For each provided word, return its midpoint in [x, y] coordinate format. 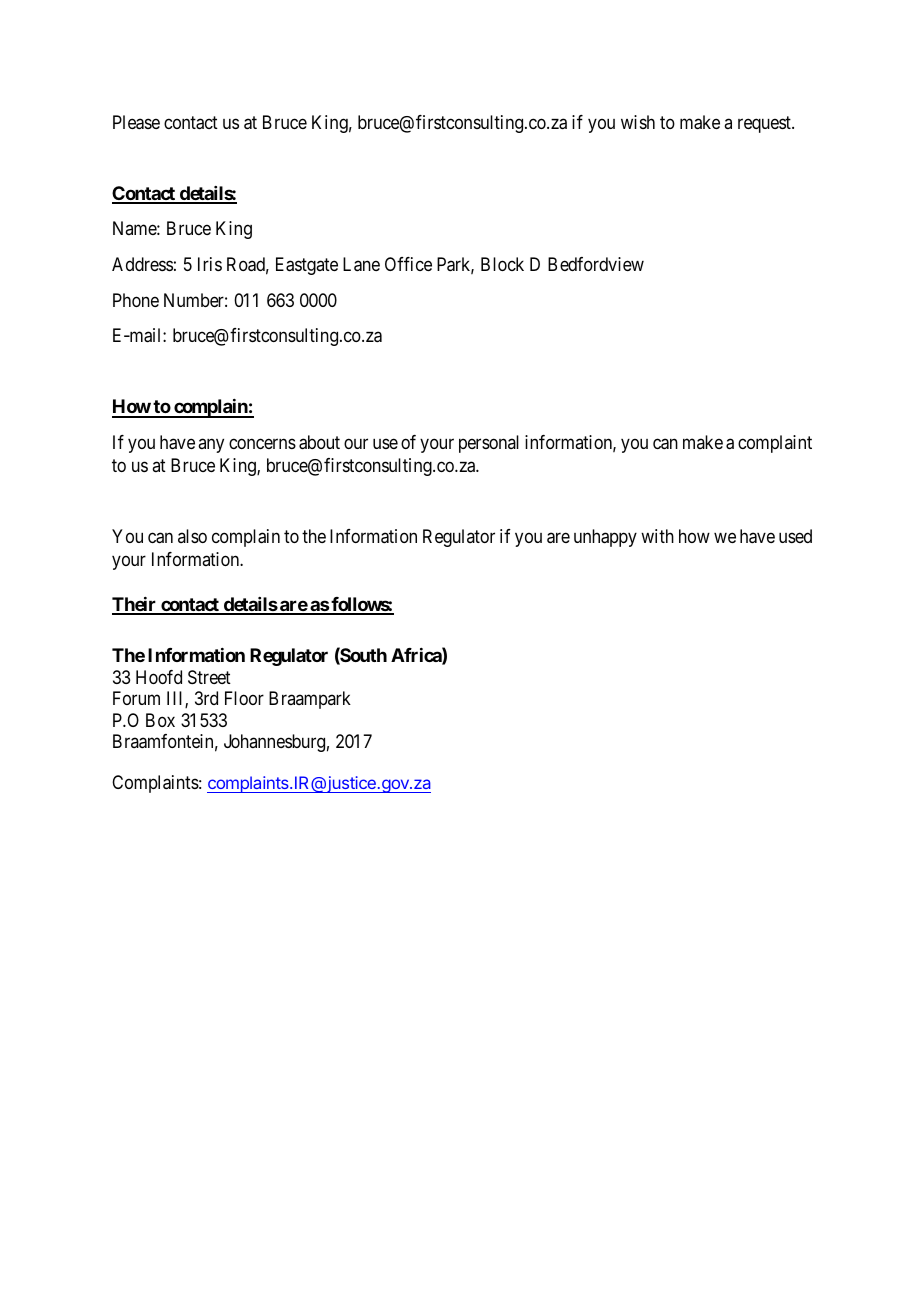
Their [135, 605]
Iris [210, 264]
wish [638, 122]
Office [408, 264]
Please [136, 122]
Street [209, 677]
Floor [244, 698]
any [211, 445]
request [765, 124]
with [657, 536]
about [319, 442]
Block [502, 264]
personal [489, 444]
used [795, 536]
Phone [136, 300]
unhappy [605, 538]
